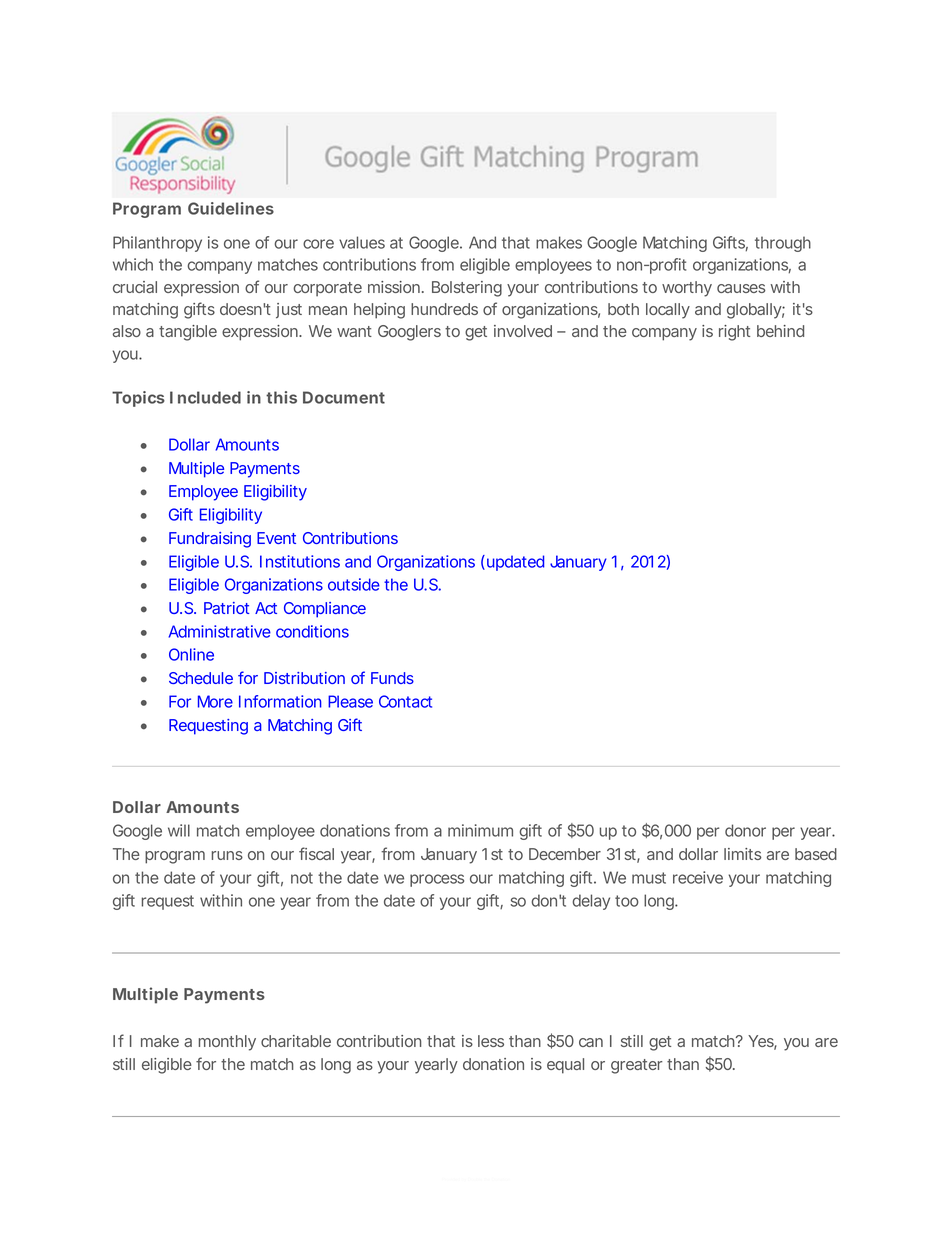 The width and height of the screenshot is (952, 1233). I want to click on monthly, so click(227, 1043).
